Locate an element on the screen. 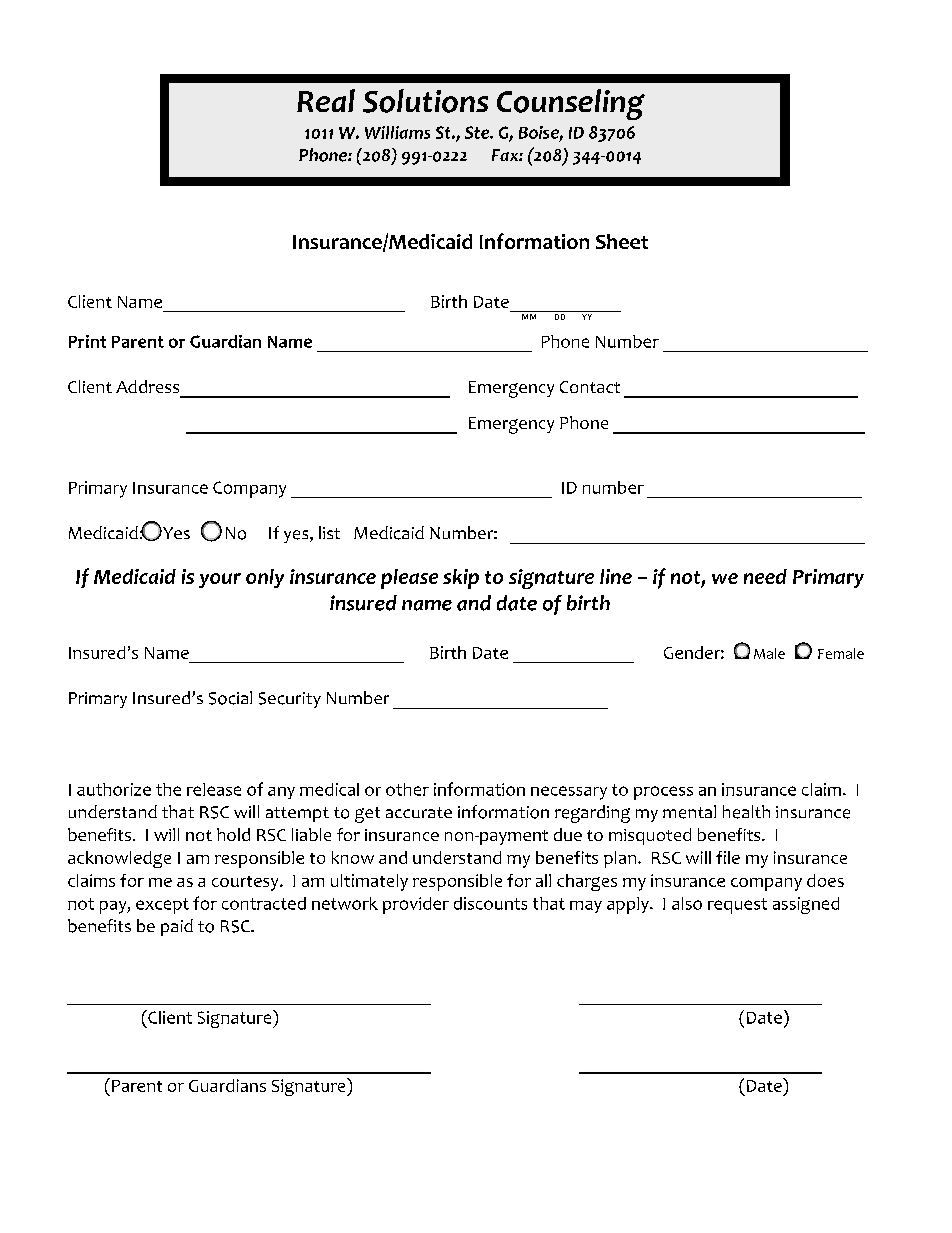 This screenshot has width=952, height=1233. skip is located at coordinates (461, 579).
